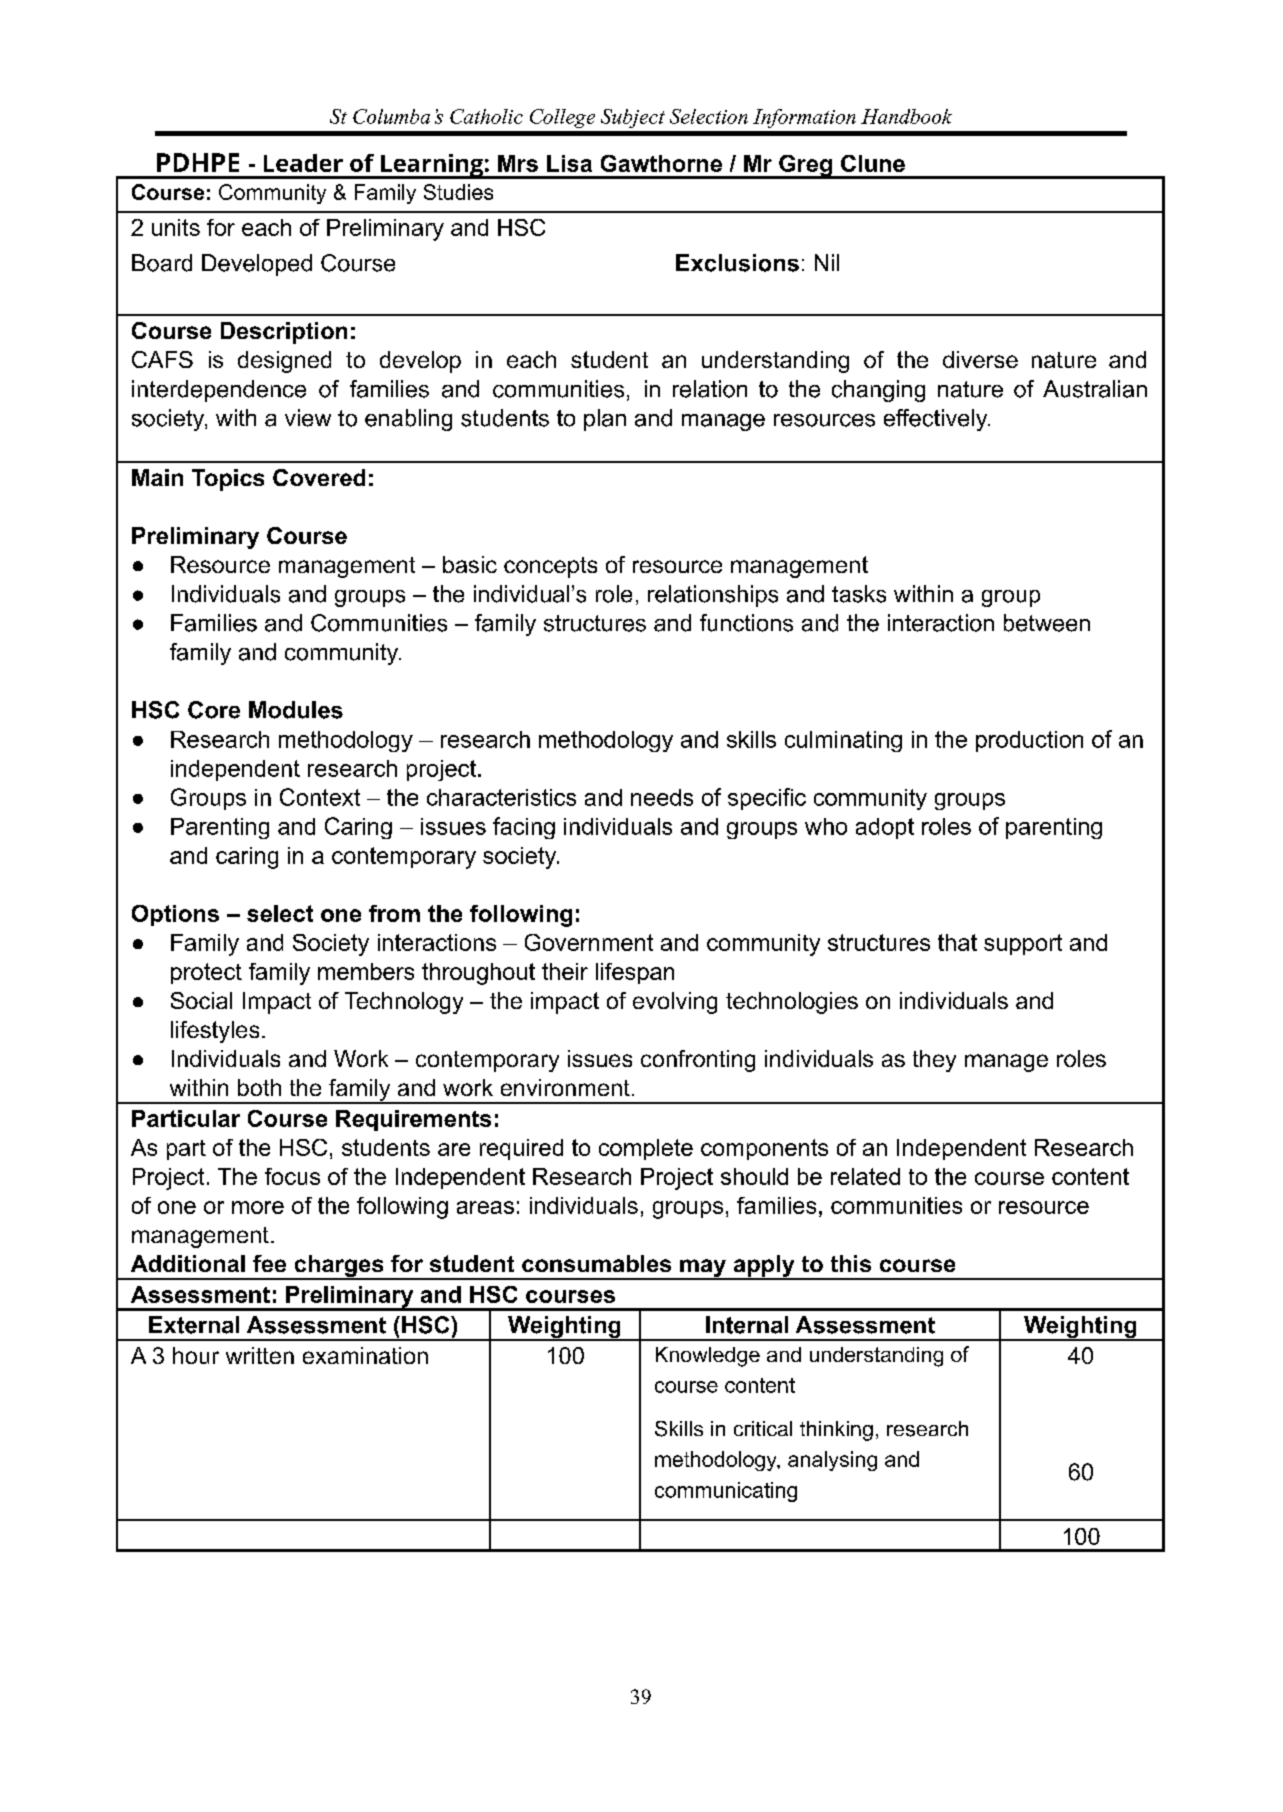 The width and height of the image is (1283, 1812). Describe the element at coordinates (1047, 623) in the image. I see `between` at that location.
